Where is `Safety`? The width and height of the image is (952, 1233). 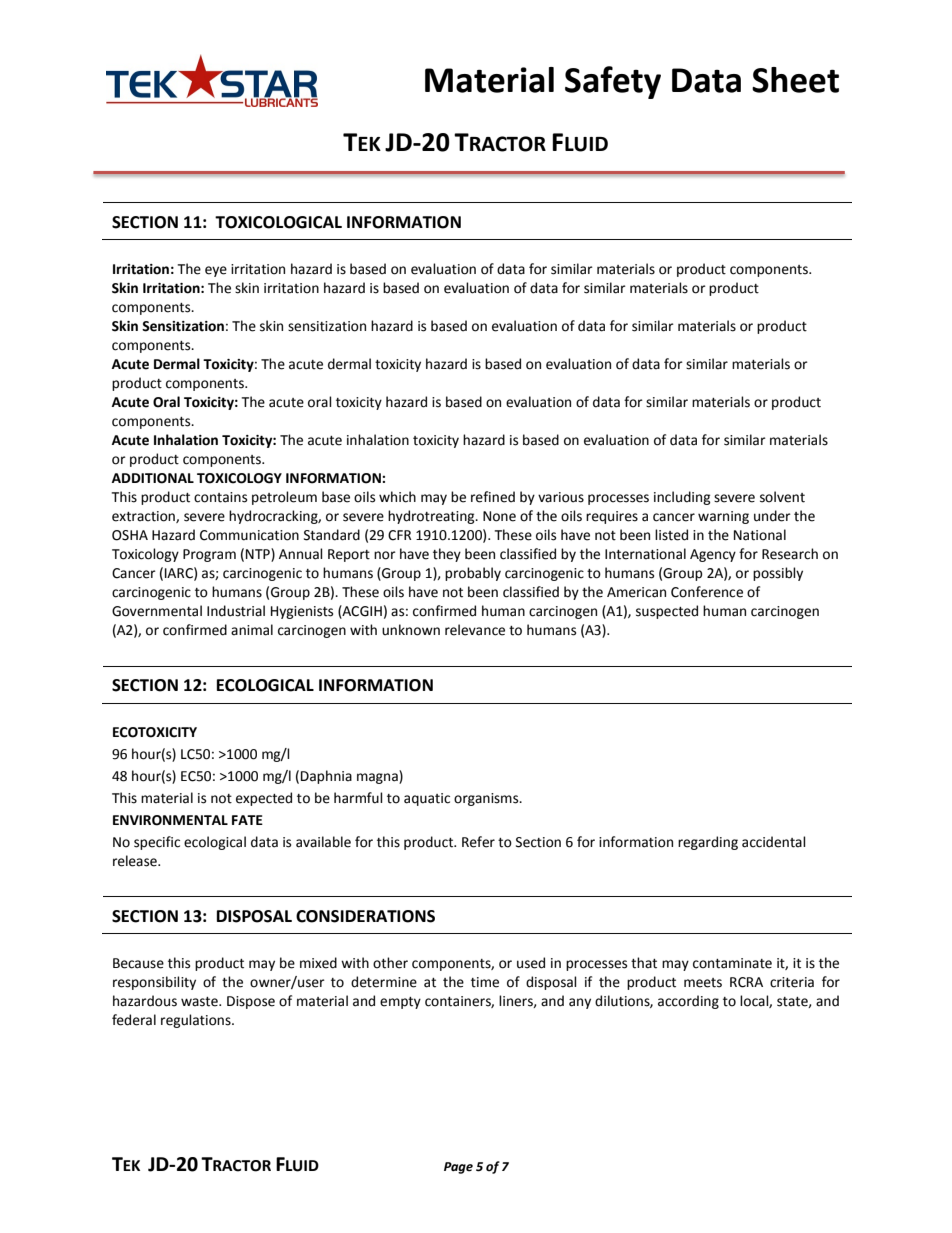
Safety is located at coordinates (613, 82).
